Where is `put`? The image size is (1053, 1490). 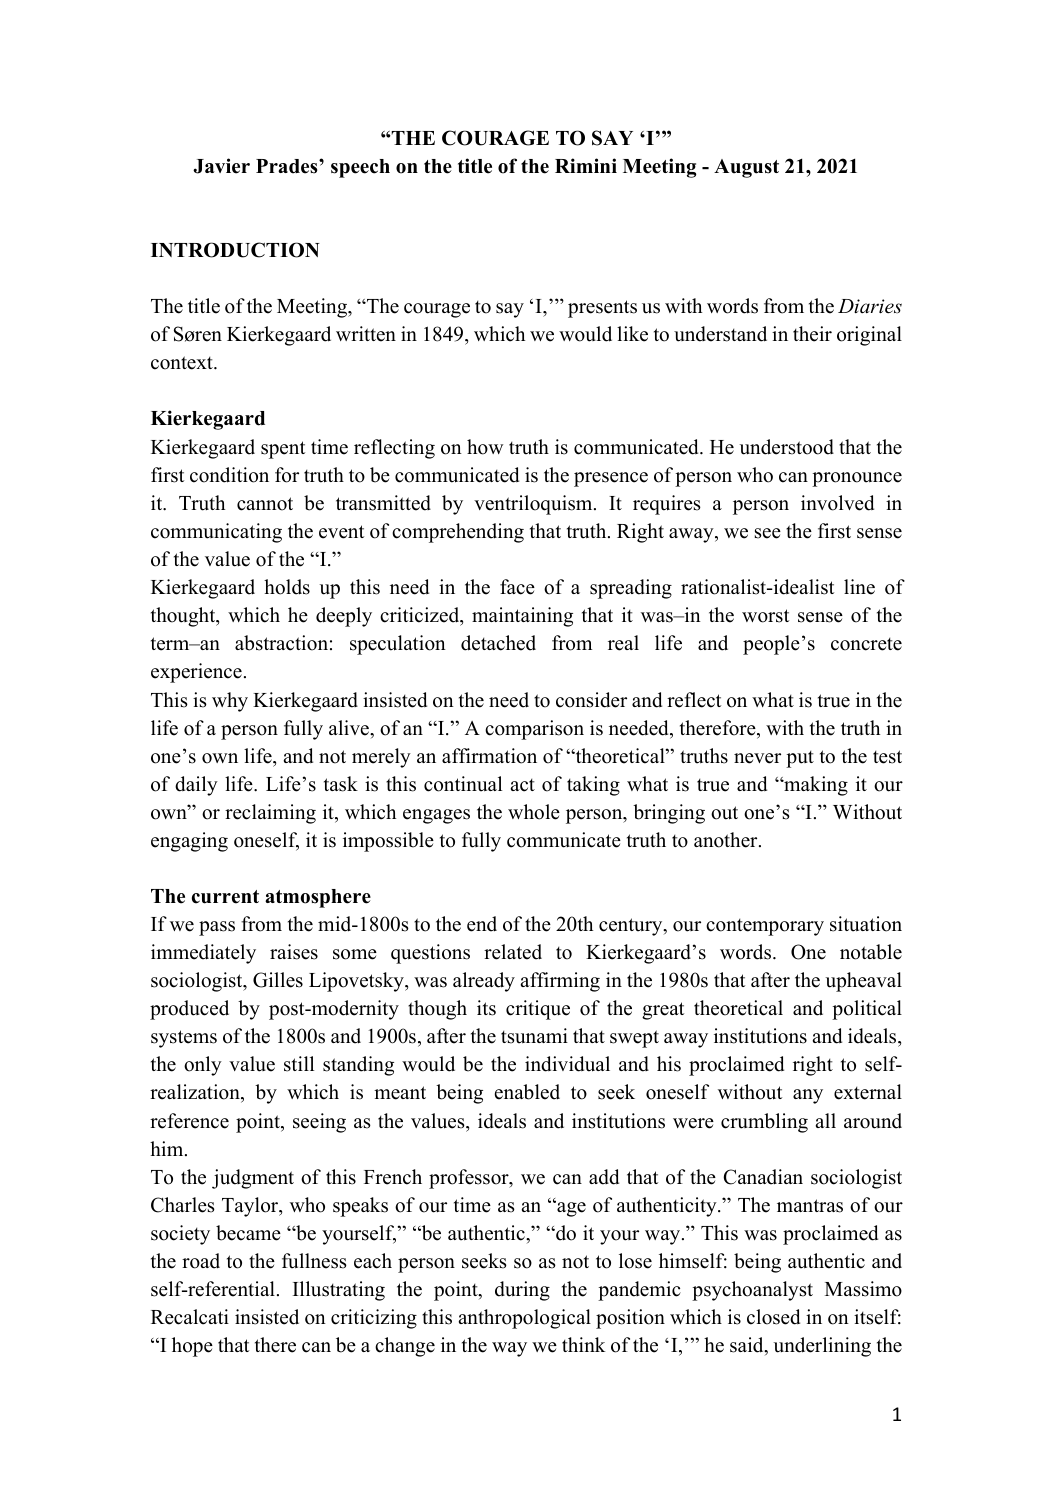 put is located at coordinates (800, 759).
